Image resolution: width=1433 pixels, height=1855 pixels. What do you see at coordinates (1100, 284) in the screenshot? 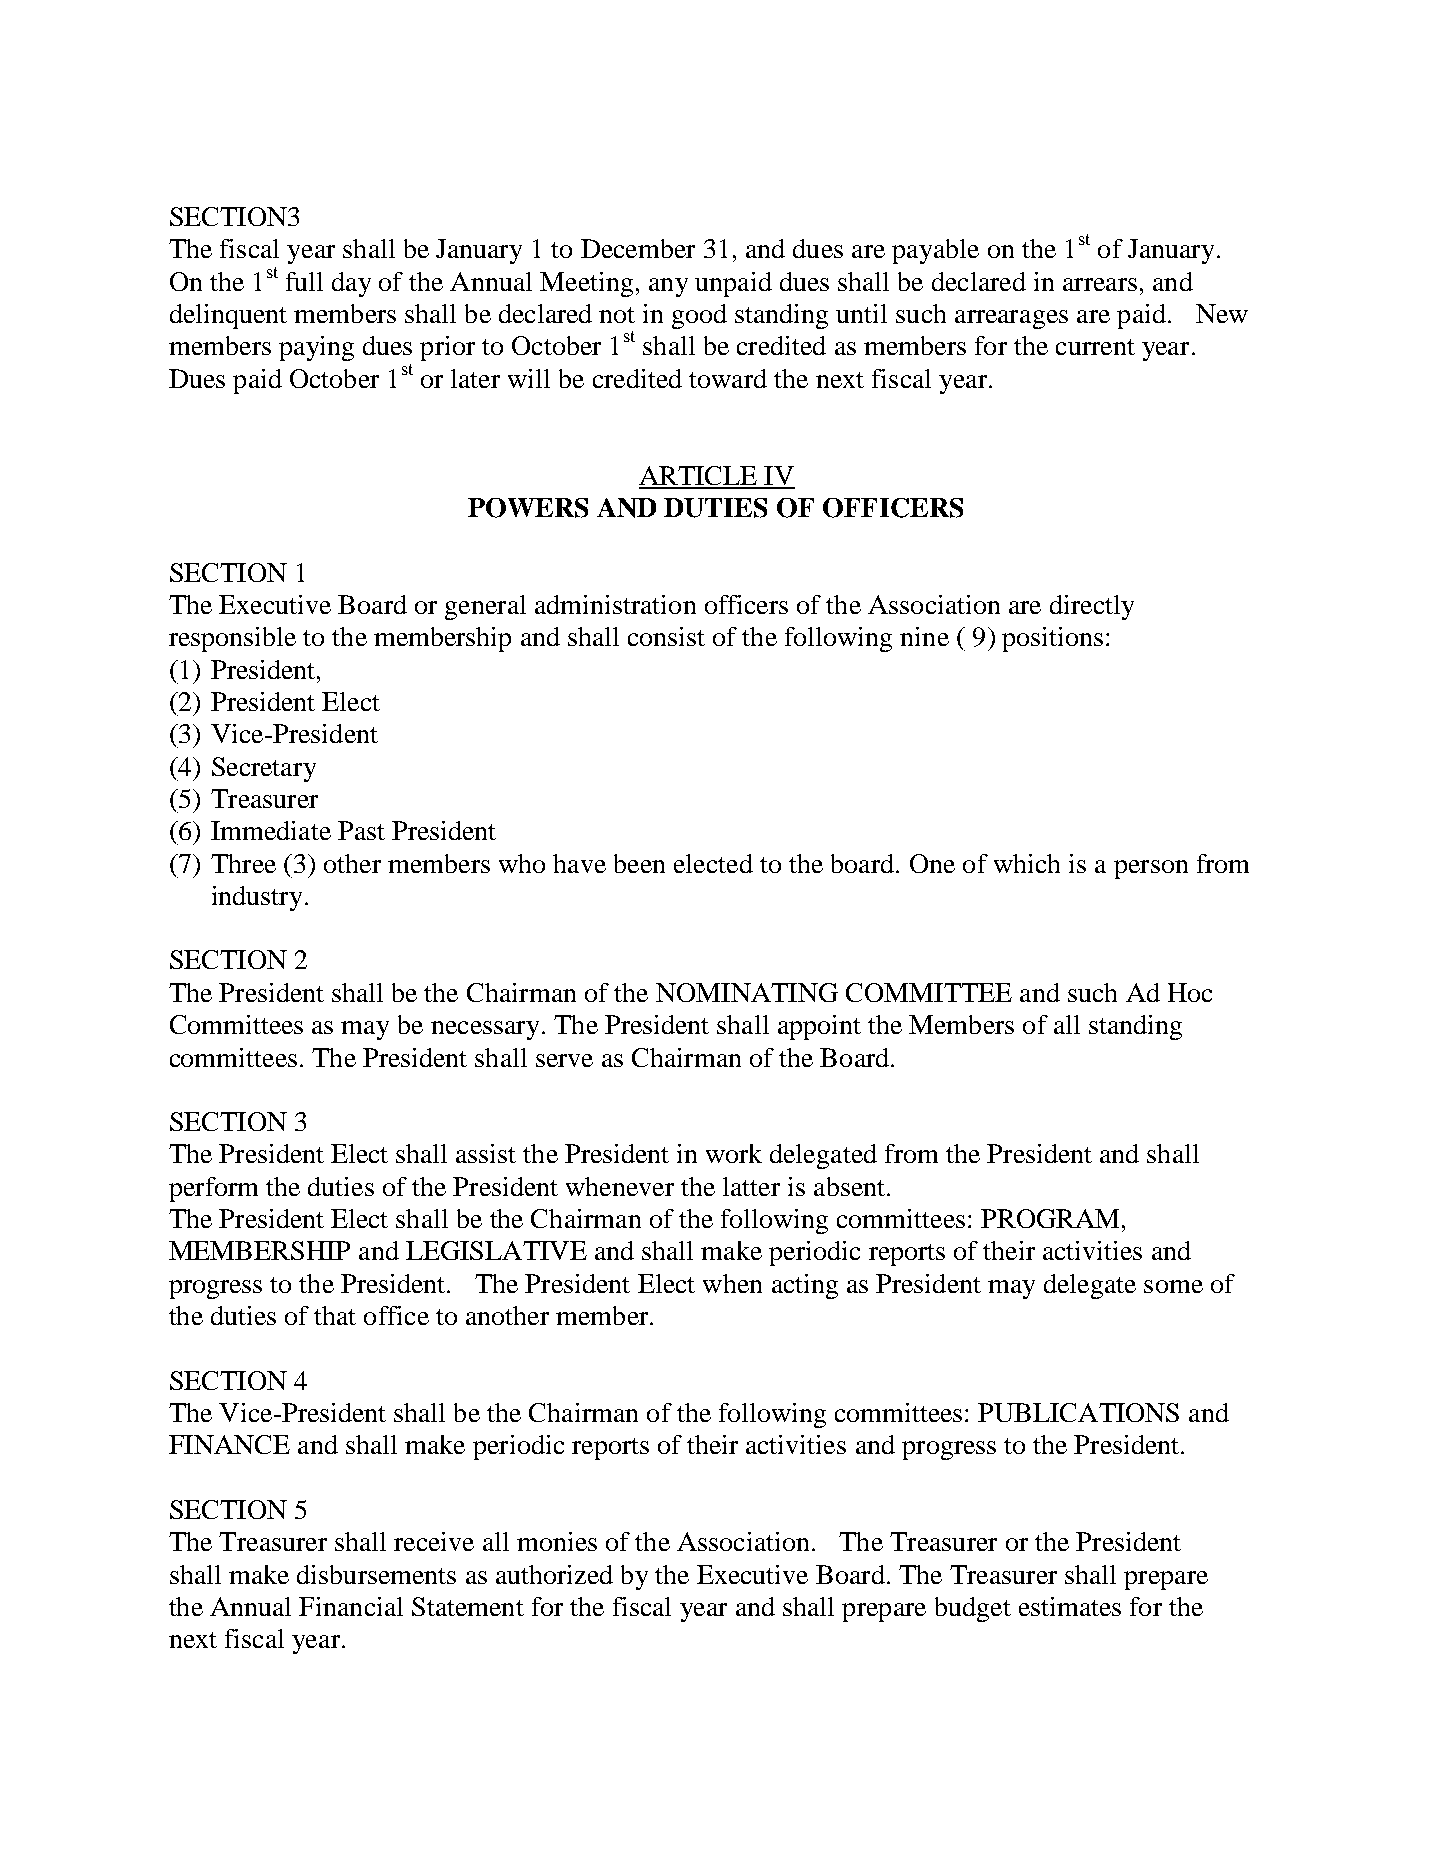
I see `arrears` at bounding box center [1100, 284].
